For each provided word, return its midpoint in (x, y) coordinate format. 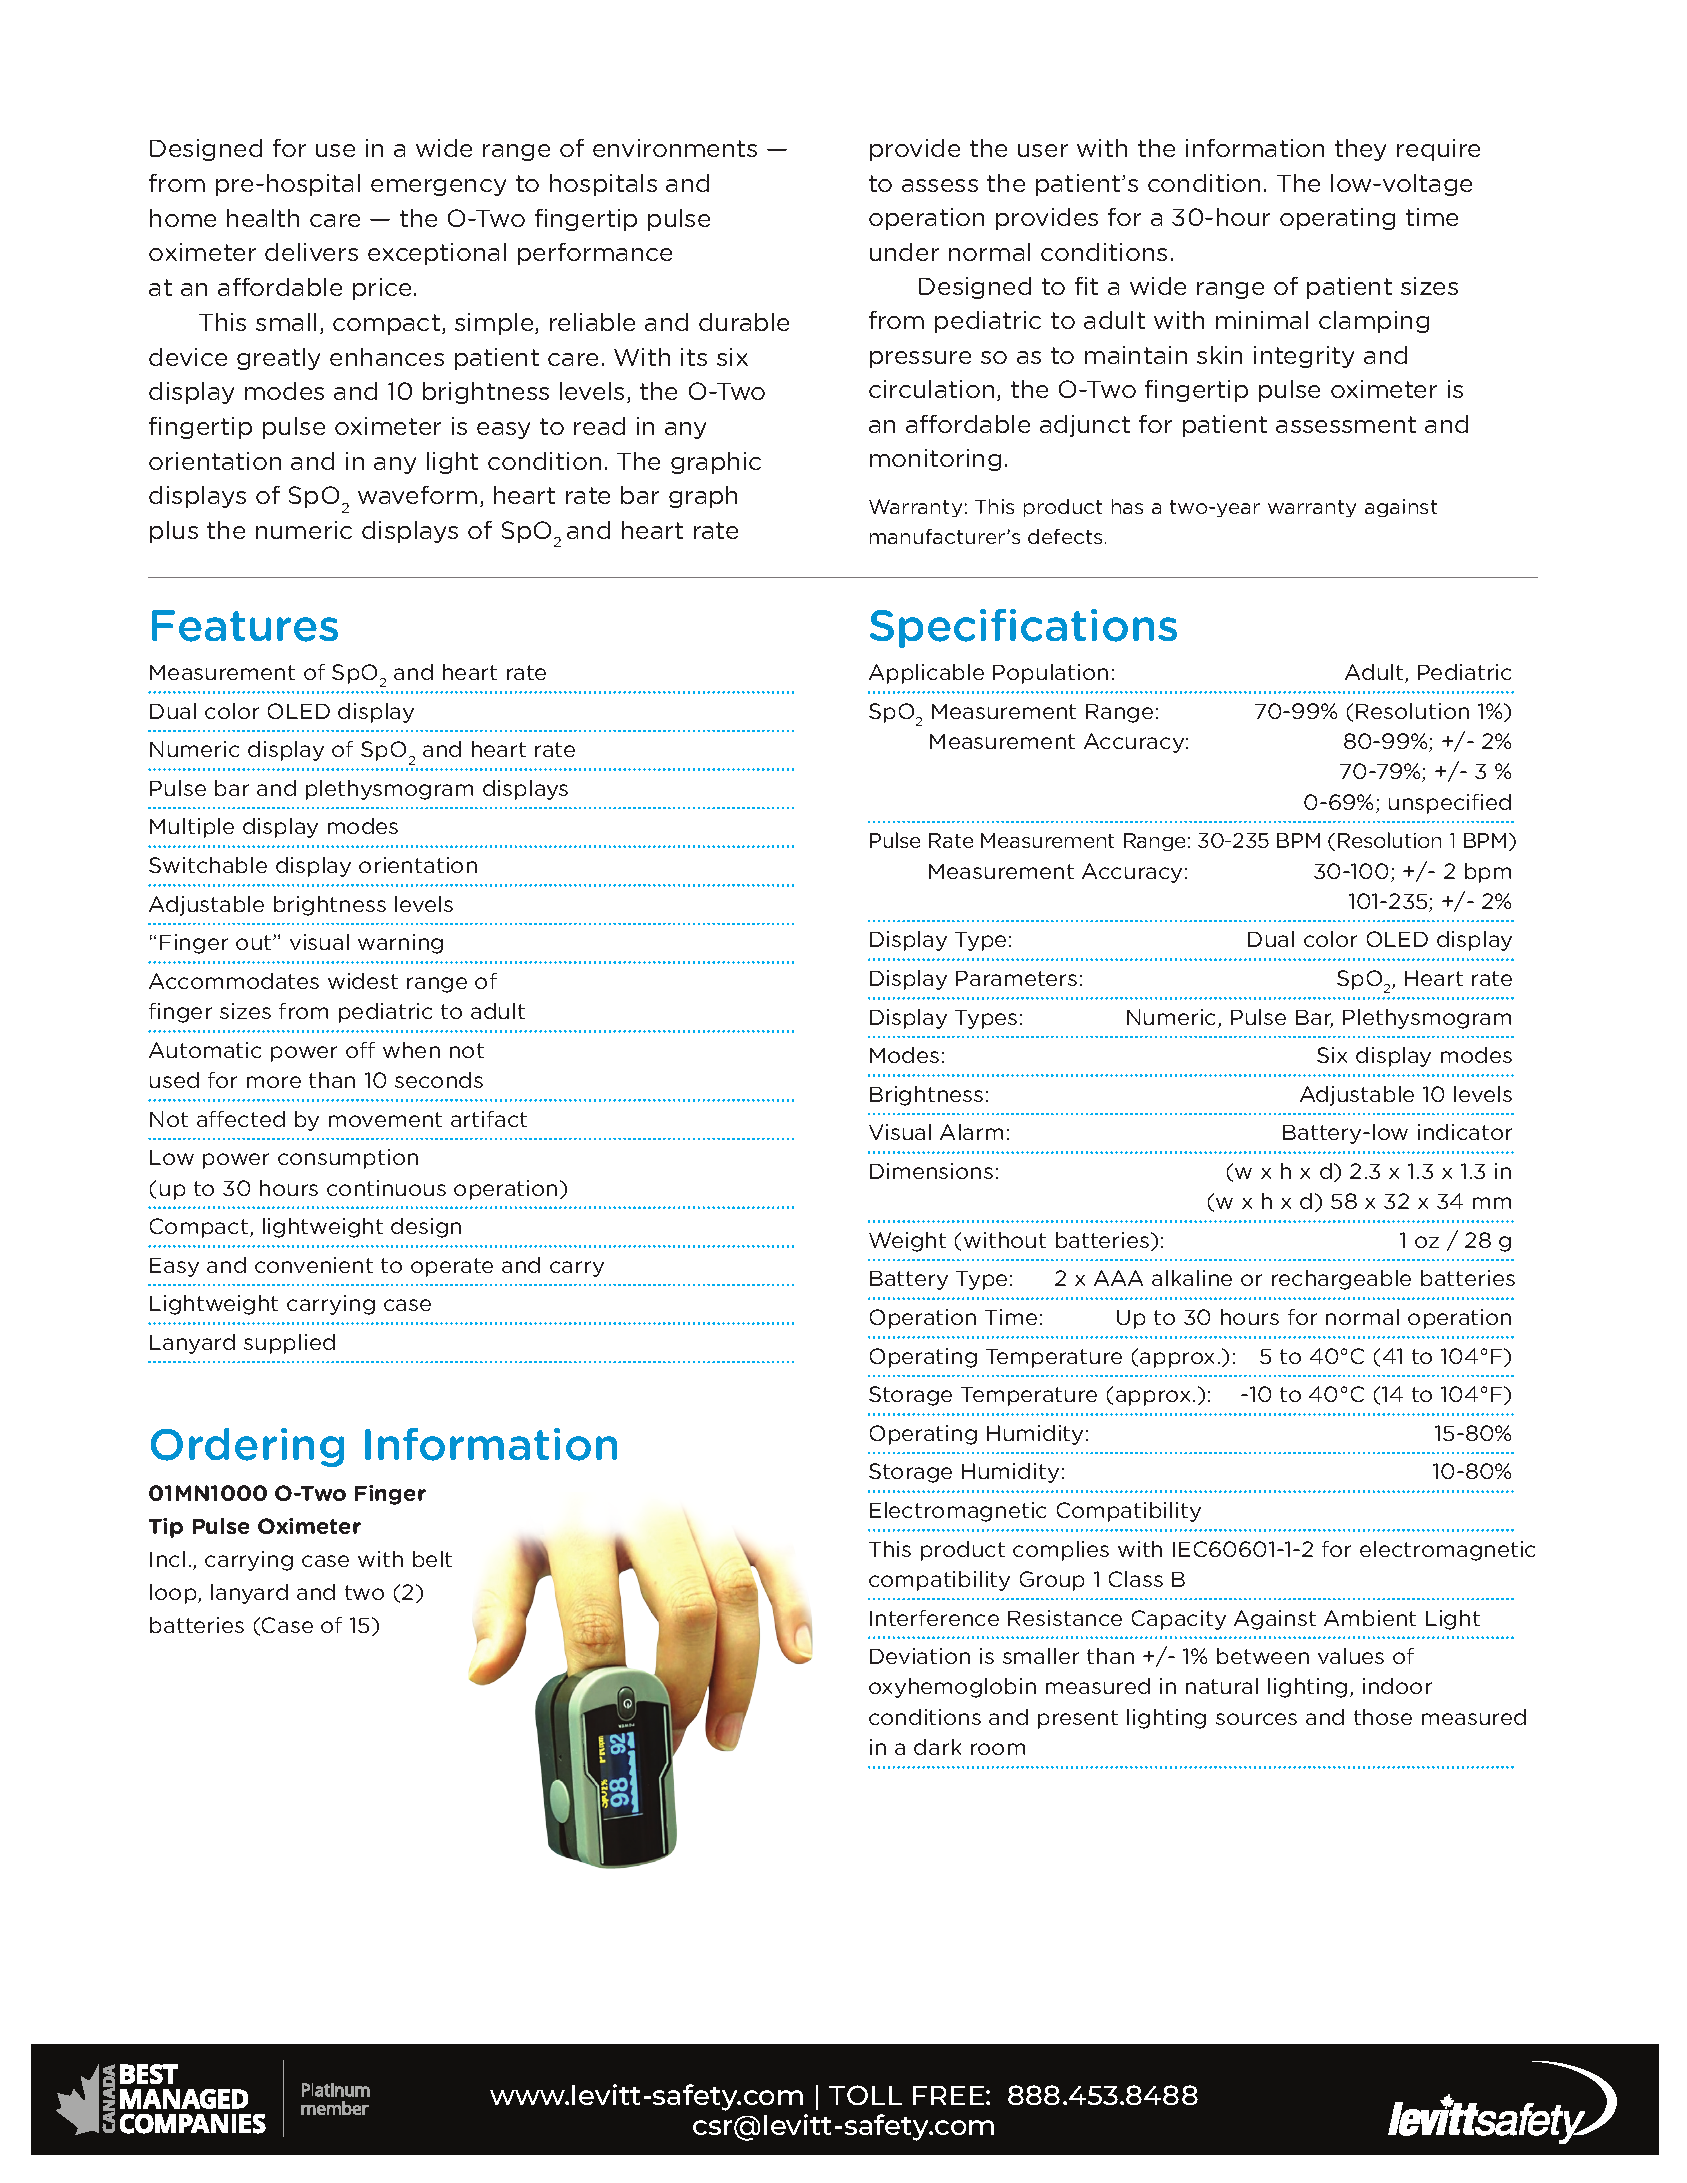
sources (1256, 1719)
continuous (386, 1188)
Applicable (926, 674)
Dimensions (931, 1171)
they (1360, 150)
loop (174, 1594)
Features (245, 626)
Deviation (920, 1656)
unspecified (1450, 804)
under (904, 252)
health (263, 218)
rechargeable (1341, 1280)
